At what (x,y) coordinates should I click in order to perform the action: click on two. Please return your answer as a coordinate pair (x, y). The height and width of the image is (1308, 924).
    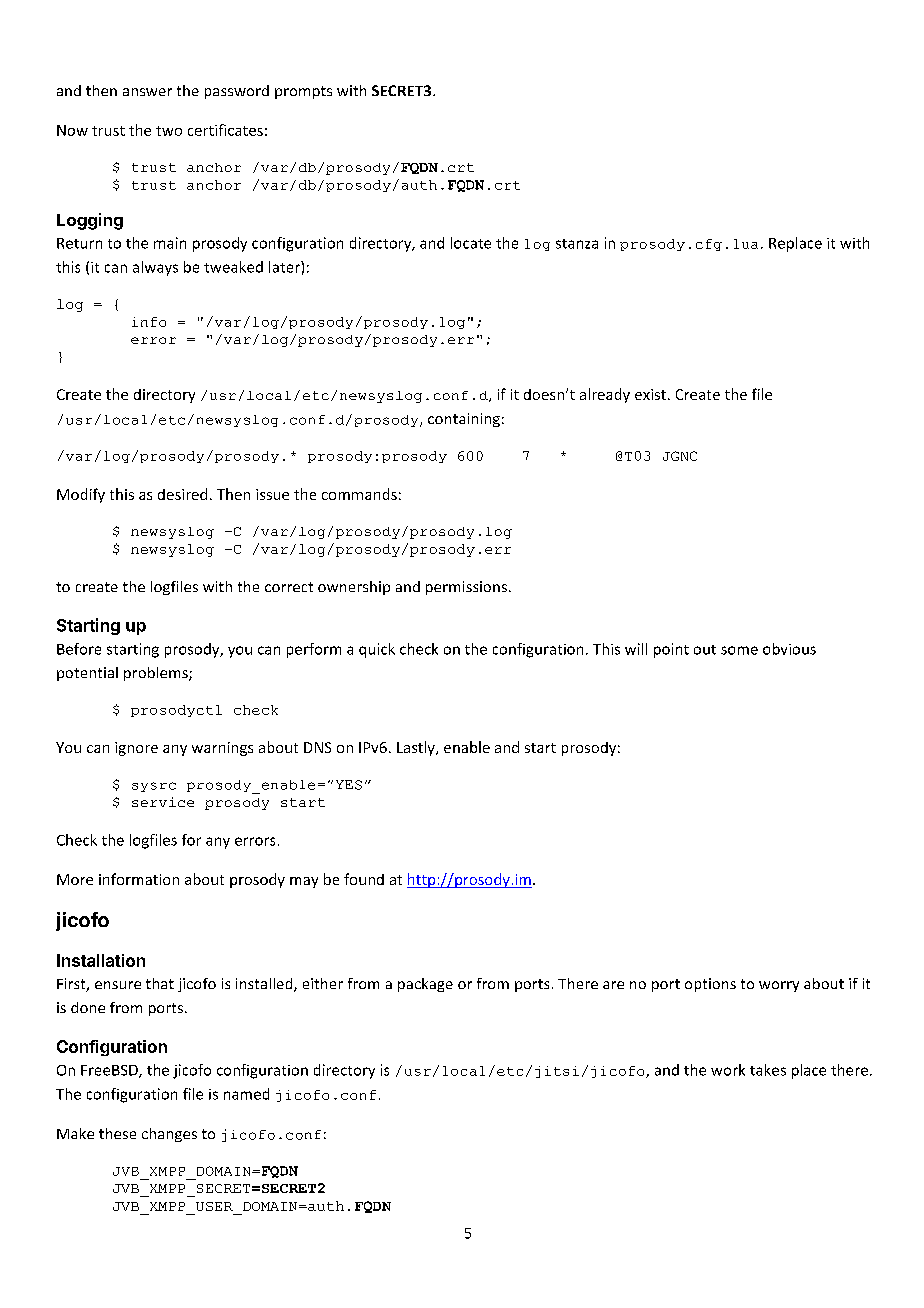
    Looking at the image, I should click on (169, 131).
